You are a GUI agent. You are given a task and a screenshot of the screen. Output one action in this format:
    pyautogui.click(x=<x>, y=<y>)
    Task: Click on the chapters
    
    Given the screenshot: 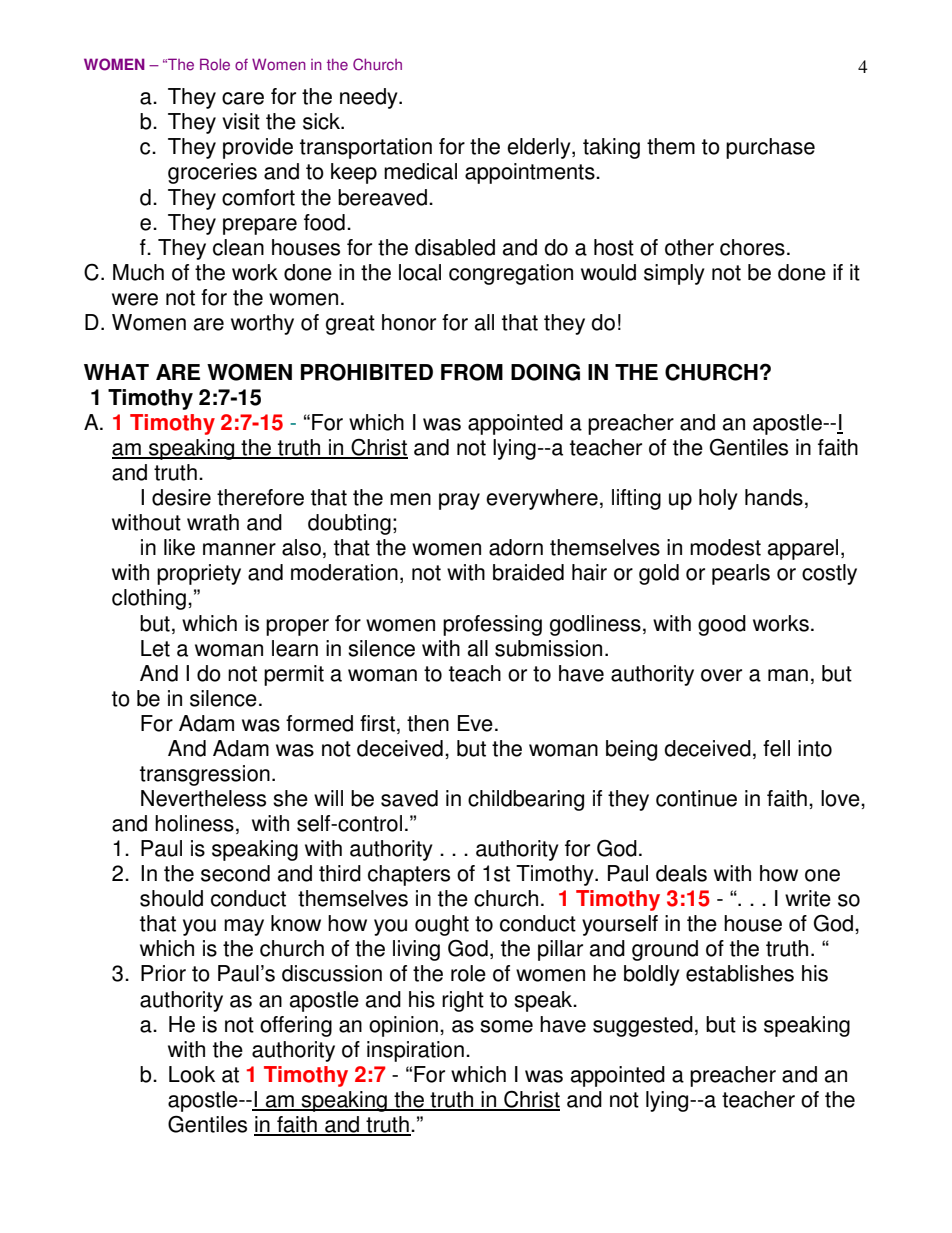 What is the action you would take?
    pyautogui.click(x=409, y=875)
